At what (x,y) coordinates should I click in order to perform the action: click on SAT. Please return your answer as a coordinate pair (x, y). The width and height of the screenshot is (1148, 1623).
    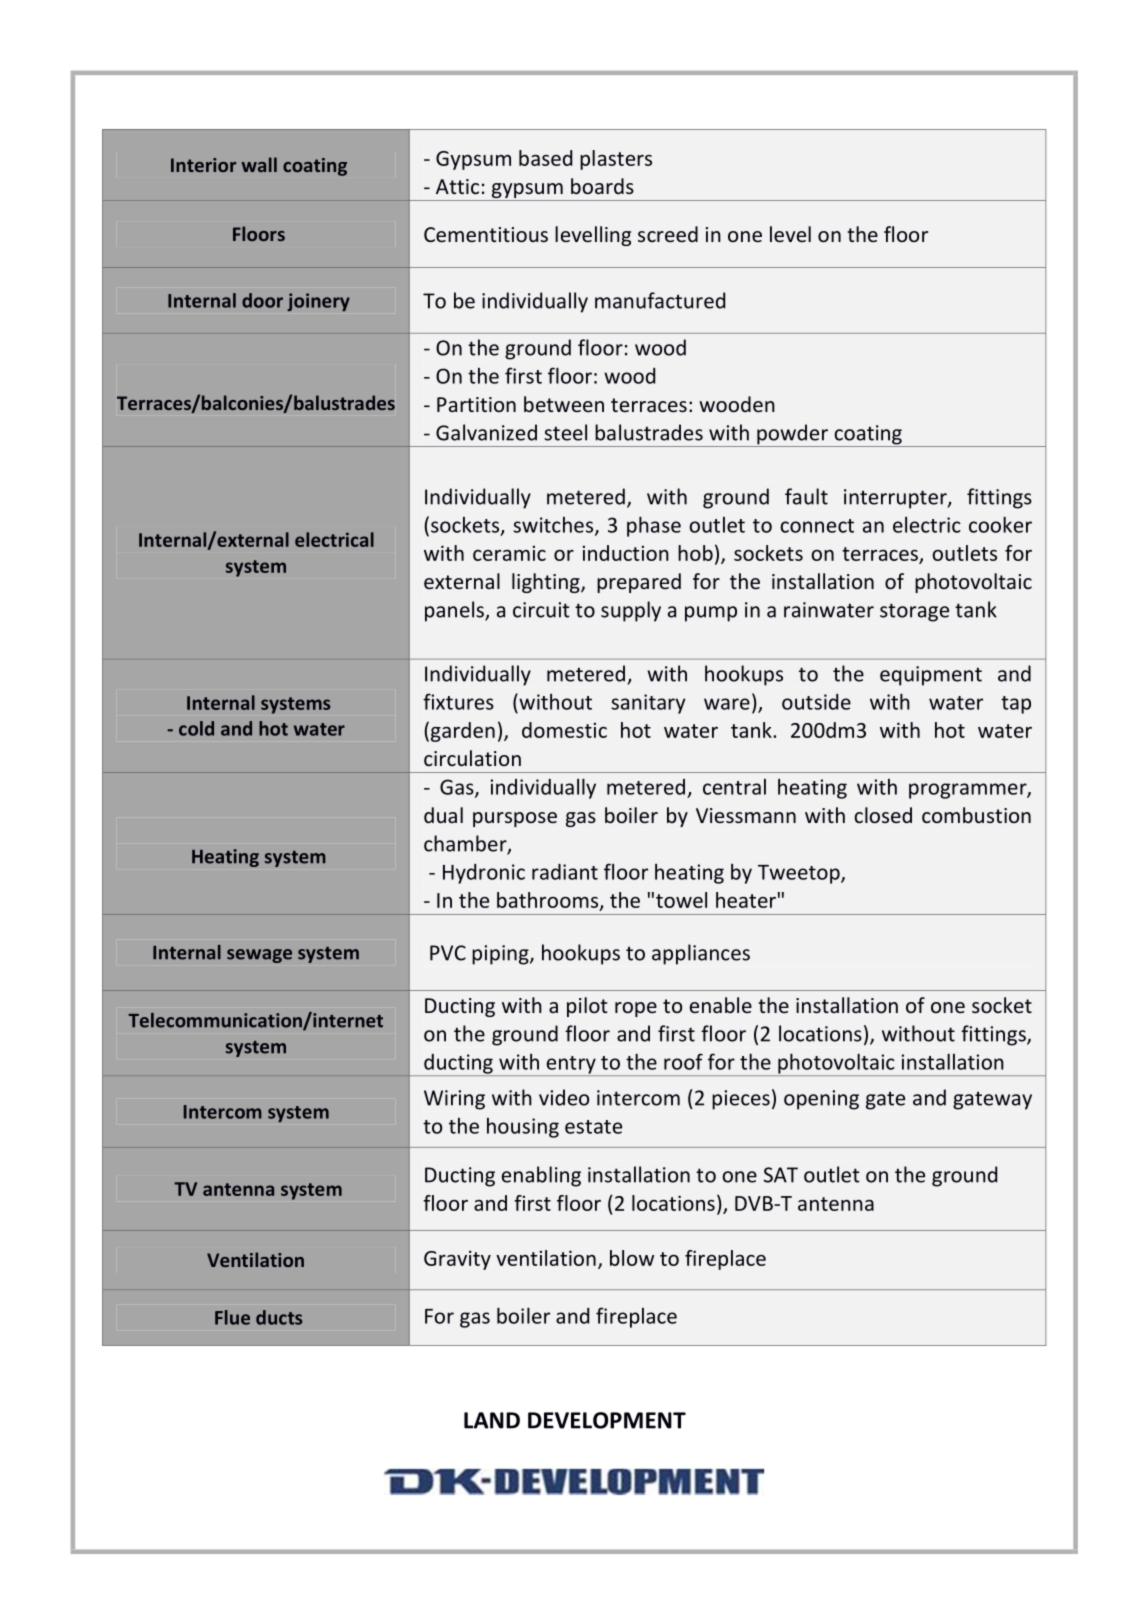
    Looking at the image, I should click on (781, 1175).
